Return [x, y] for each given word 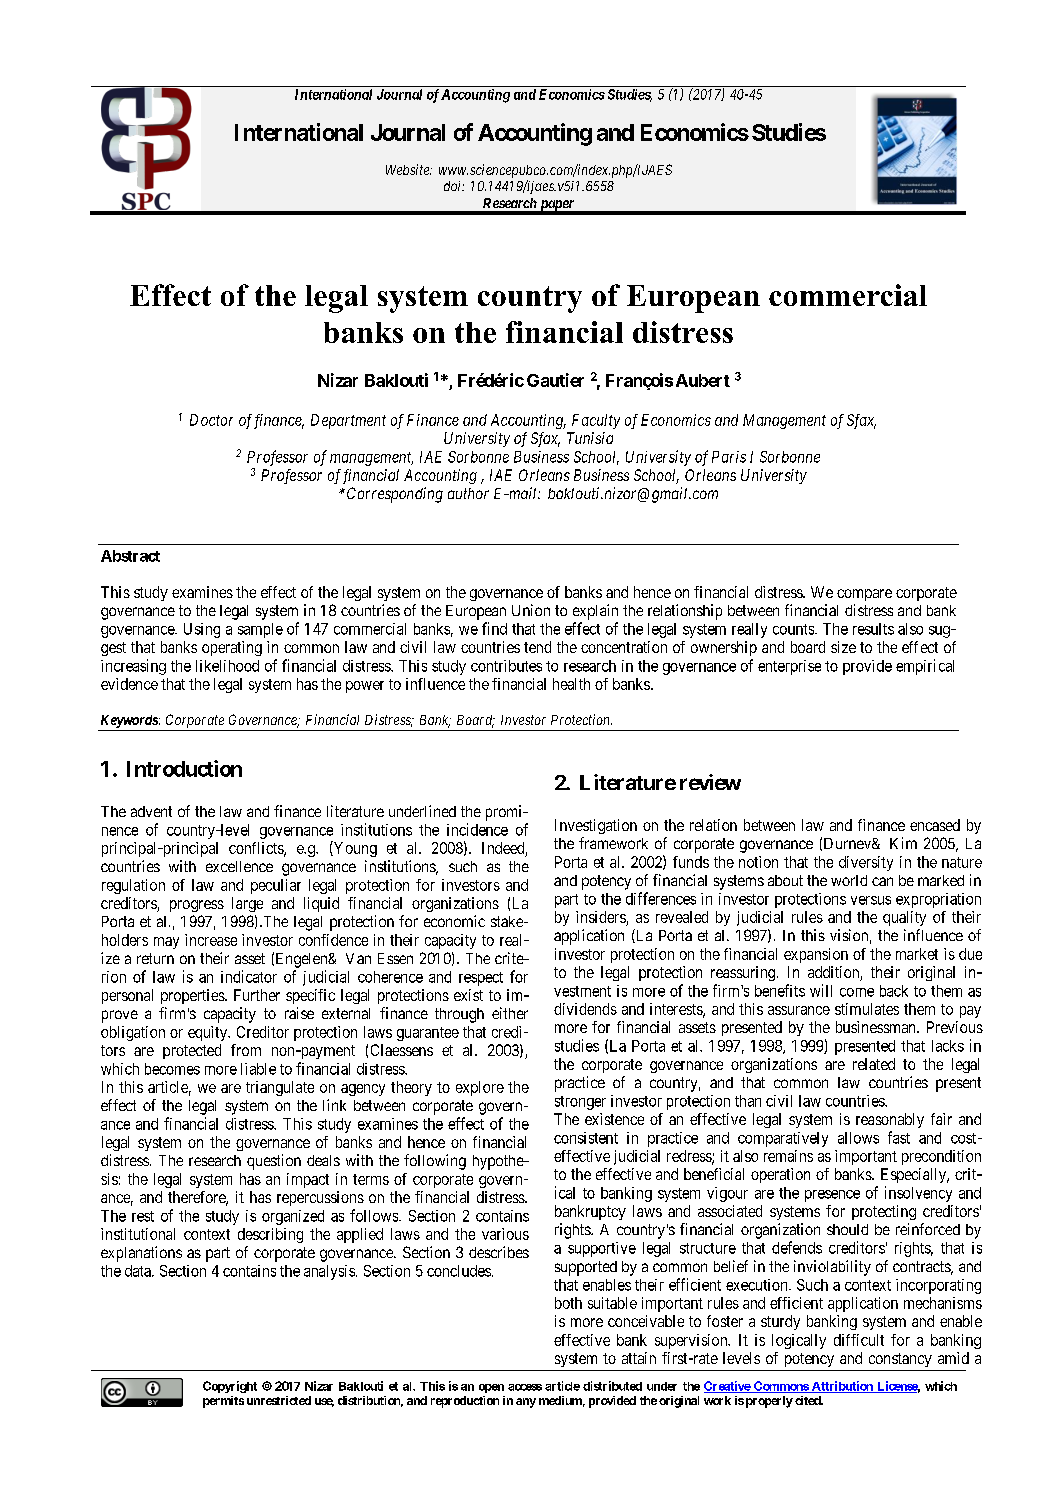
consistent [586, 1138]
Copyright [230, 1387]
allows [858, 1138]
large [247, 904]
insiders [601, 917]
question [274, 1162]
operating [232, 648]
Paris [729, 457]
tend [537, 647]
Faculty [596, 421]
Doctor [211, 420]
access [525, 1387]
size [843, 647]
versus [871, 900]
